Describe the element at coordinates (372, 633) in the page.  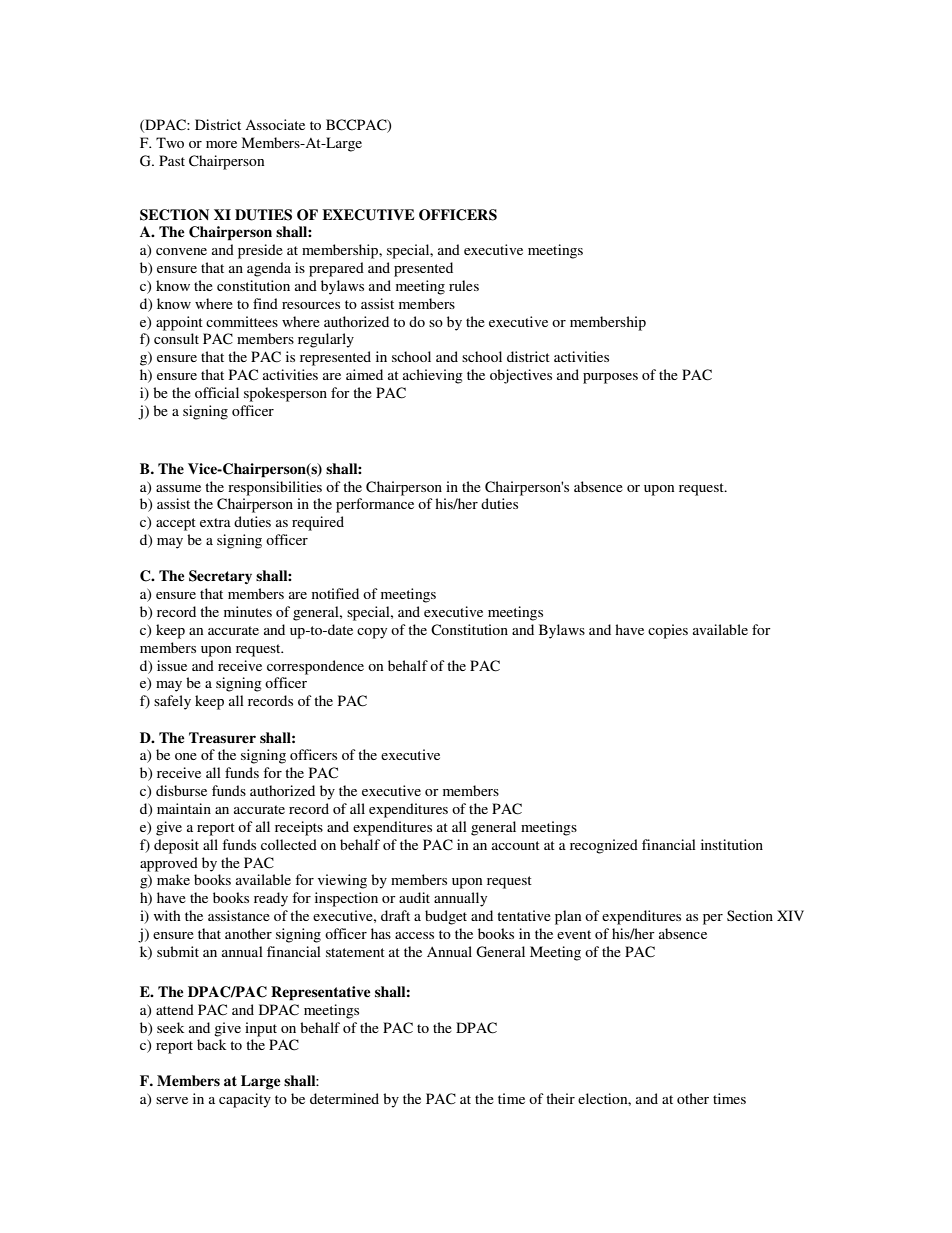
I see `copy` at that location.
